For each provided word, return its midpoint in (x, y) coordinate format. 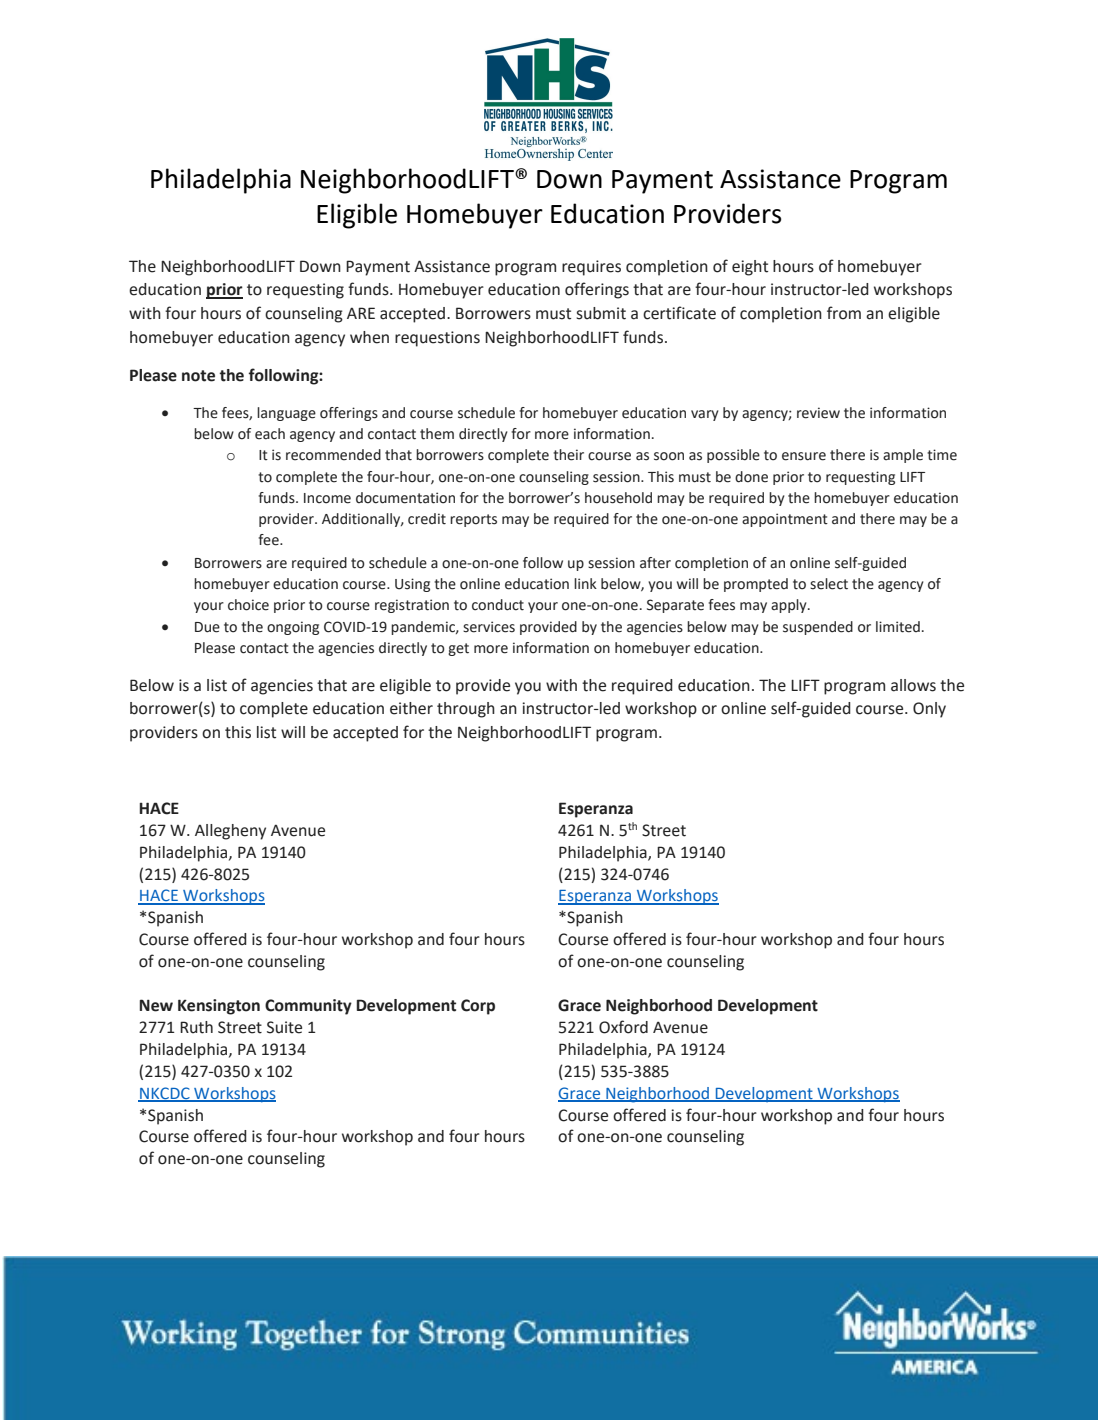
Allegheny (230, 832)
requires (591, 268)
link (585, 583)
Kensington (219, 1007)
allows (913, 685)
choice (248, 605)
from (844, 313)
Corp (478, 1007)
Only (929, 710)
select (829, 584)
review (818, 413)
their (568, 455)
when (369, 337)
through (466, 710)
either (411, 708)
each (270, 434)
